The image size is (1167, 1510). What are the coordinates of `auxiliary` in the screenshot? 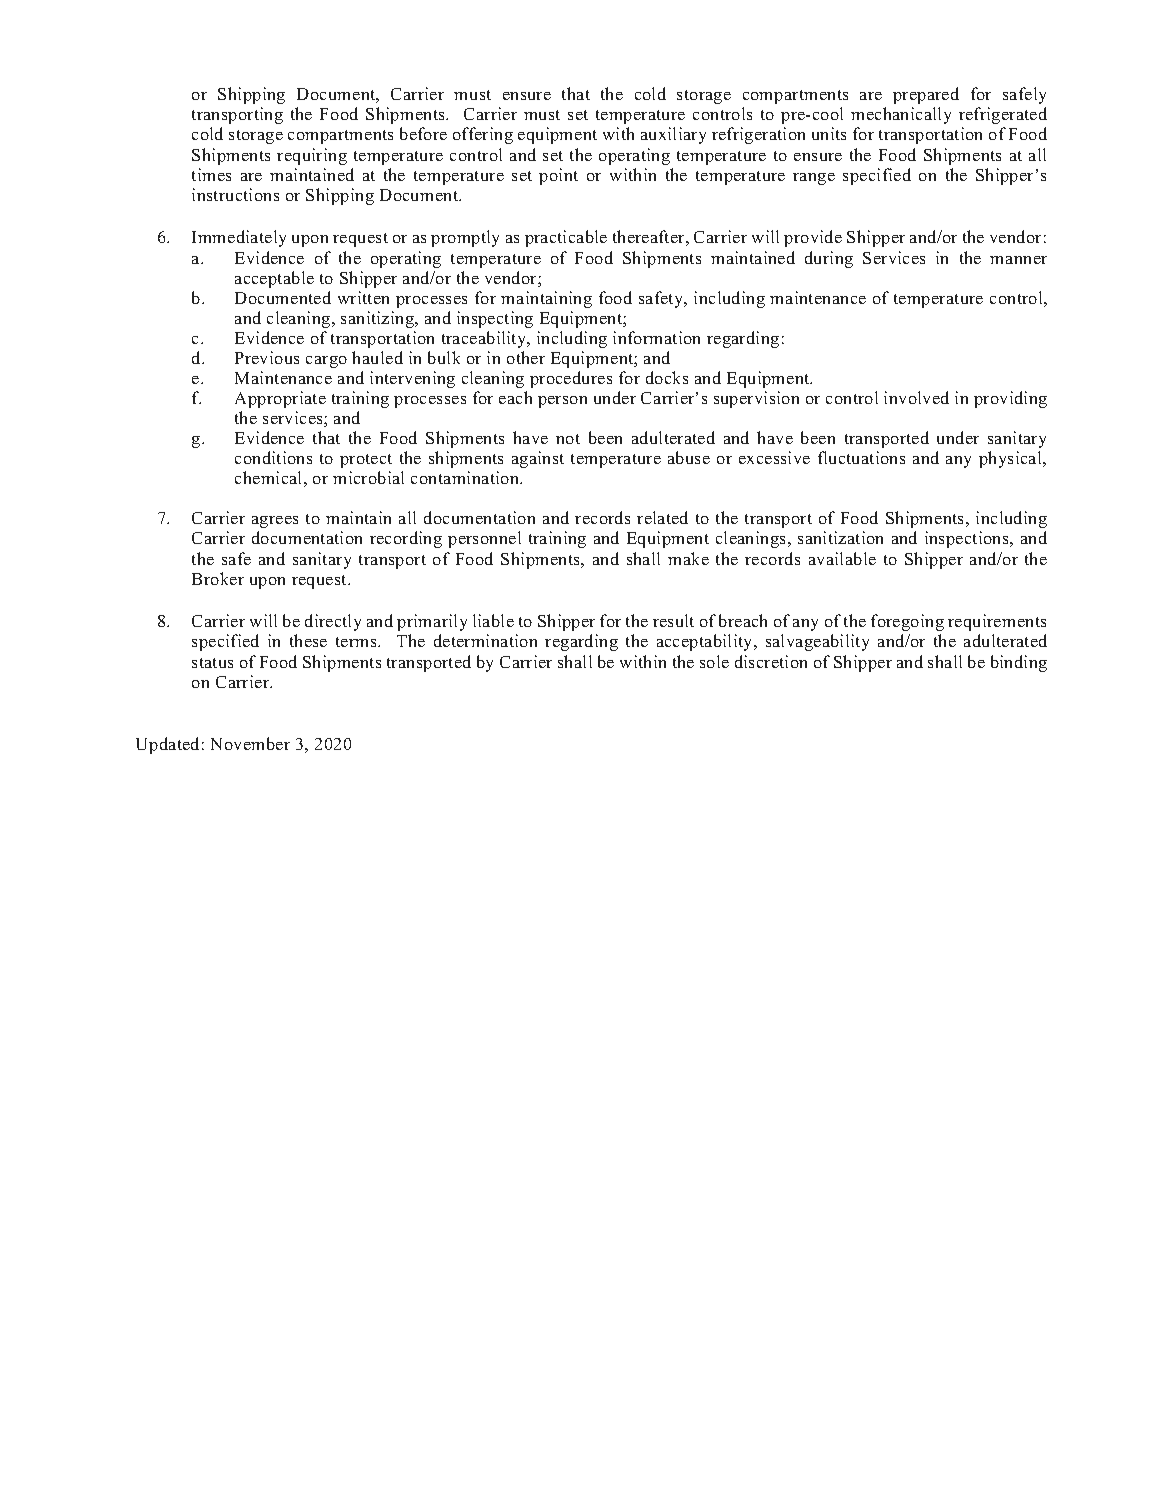 It's located at (673, 135).
